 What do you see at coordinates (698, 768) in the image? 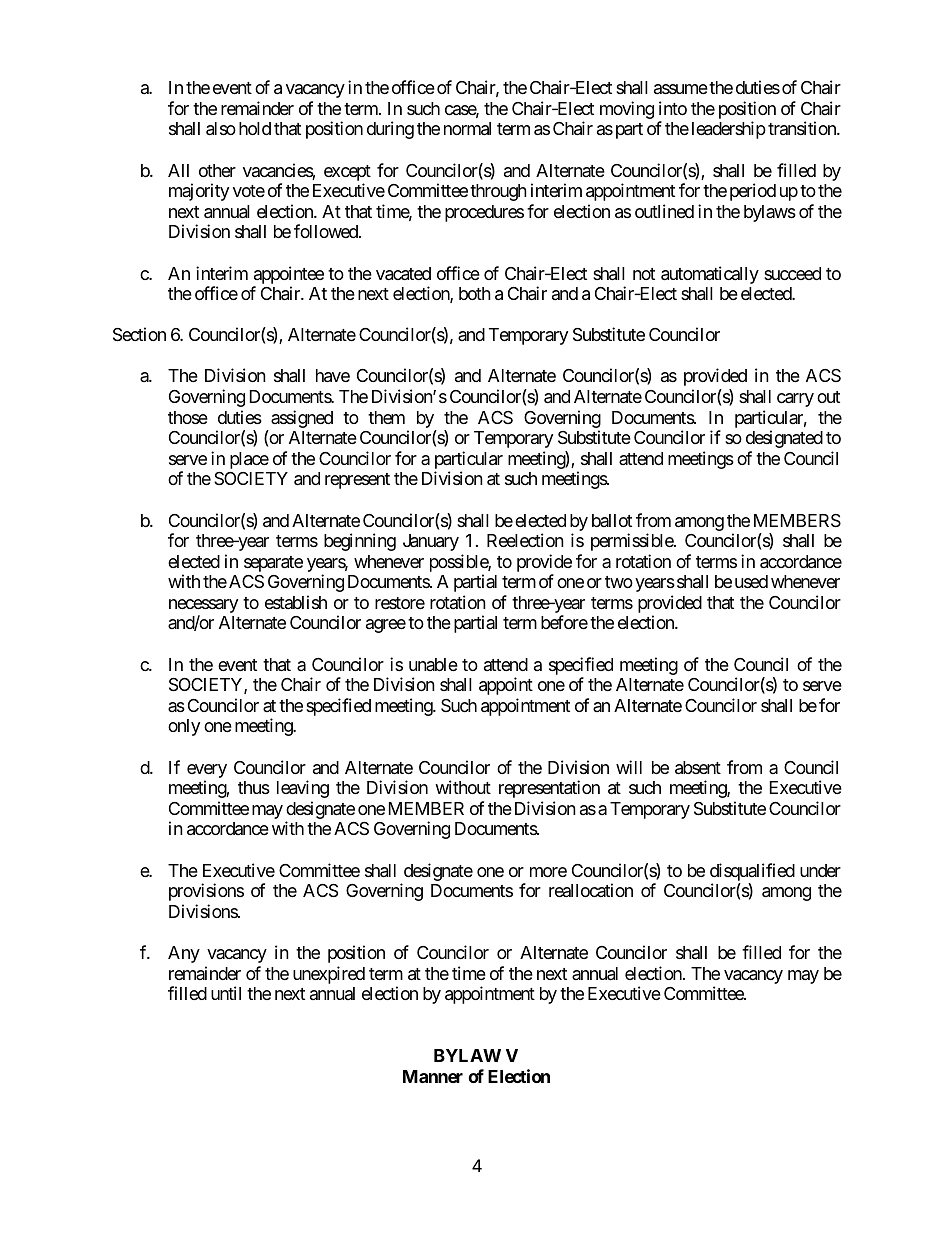
I see `absent` at bounding box center [698, 768].
